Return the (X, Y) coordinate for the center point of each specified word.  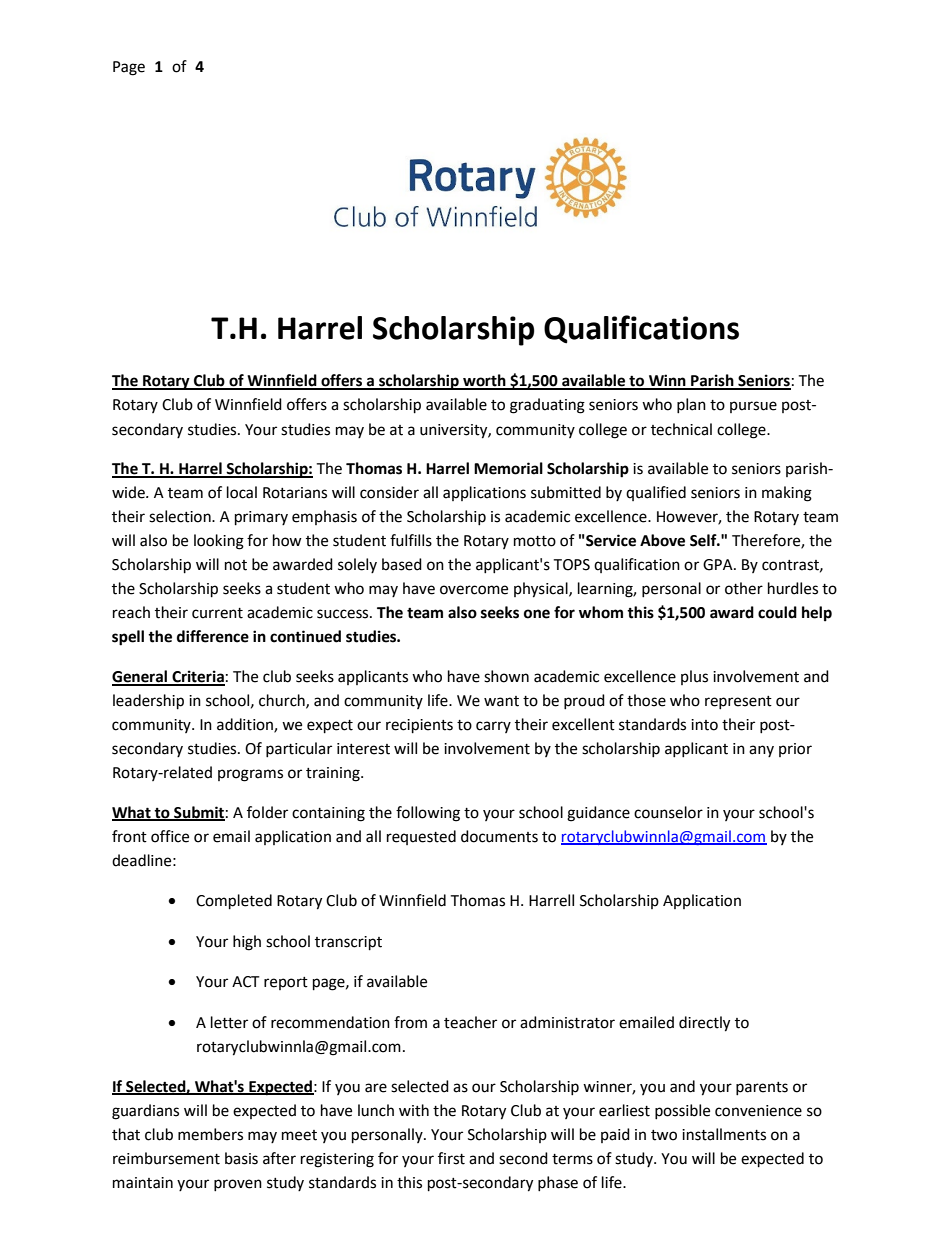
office (170, 836)
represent (738, 702)
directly (704, 1024)
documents (499, 836)
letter (229, 1022)
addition (246, 725)
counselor (668, 812)
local (242, 492)
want (501, 701)
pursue (753, 407)
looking (219, 542)
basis (241, 1158)
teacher (470, 1022)
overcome (474, 590)
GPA (719, 565)
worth (484, 381)
